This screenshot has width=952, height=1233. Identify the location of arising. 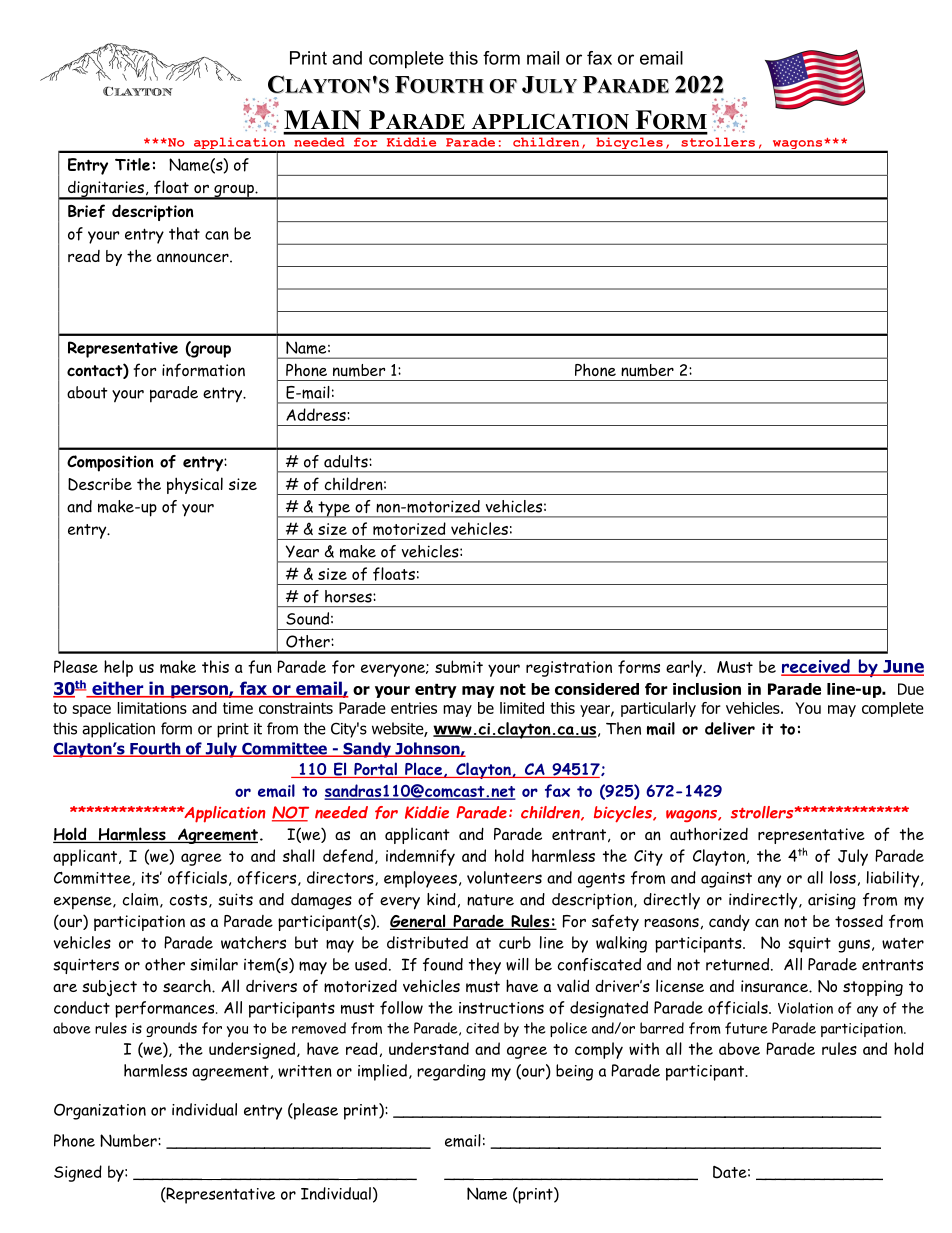
(832, 901).
